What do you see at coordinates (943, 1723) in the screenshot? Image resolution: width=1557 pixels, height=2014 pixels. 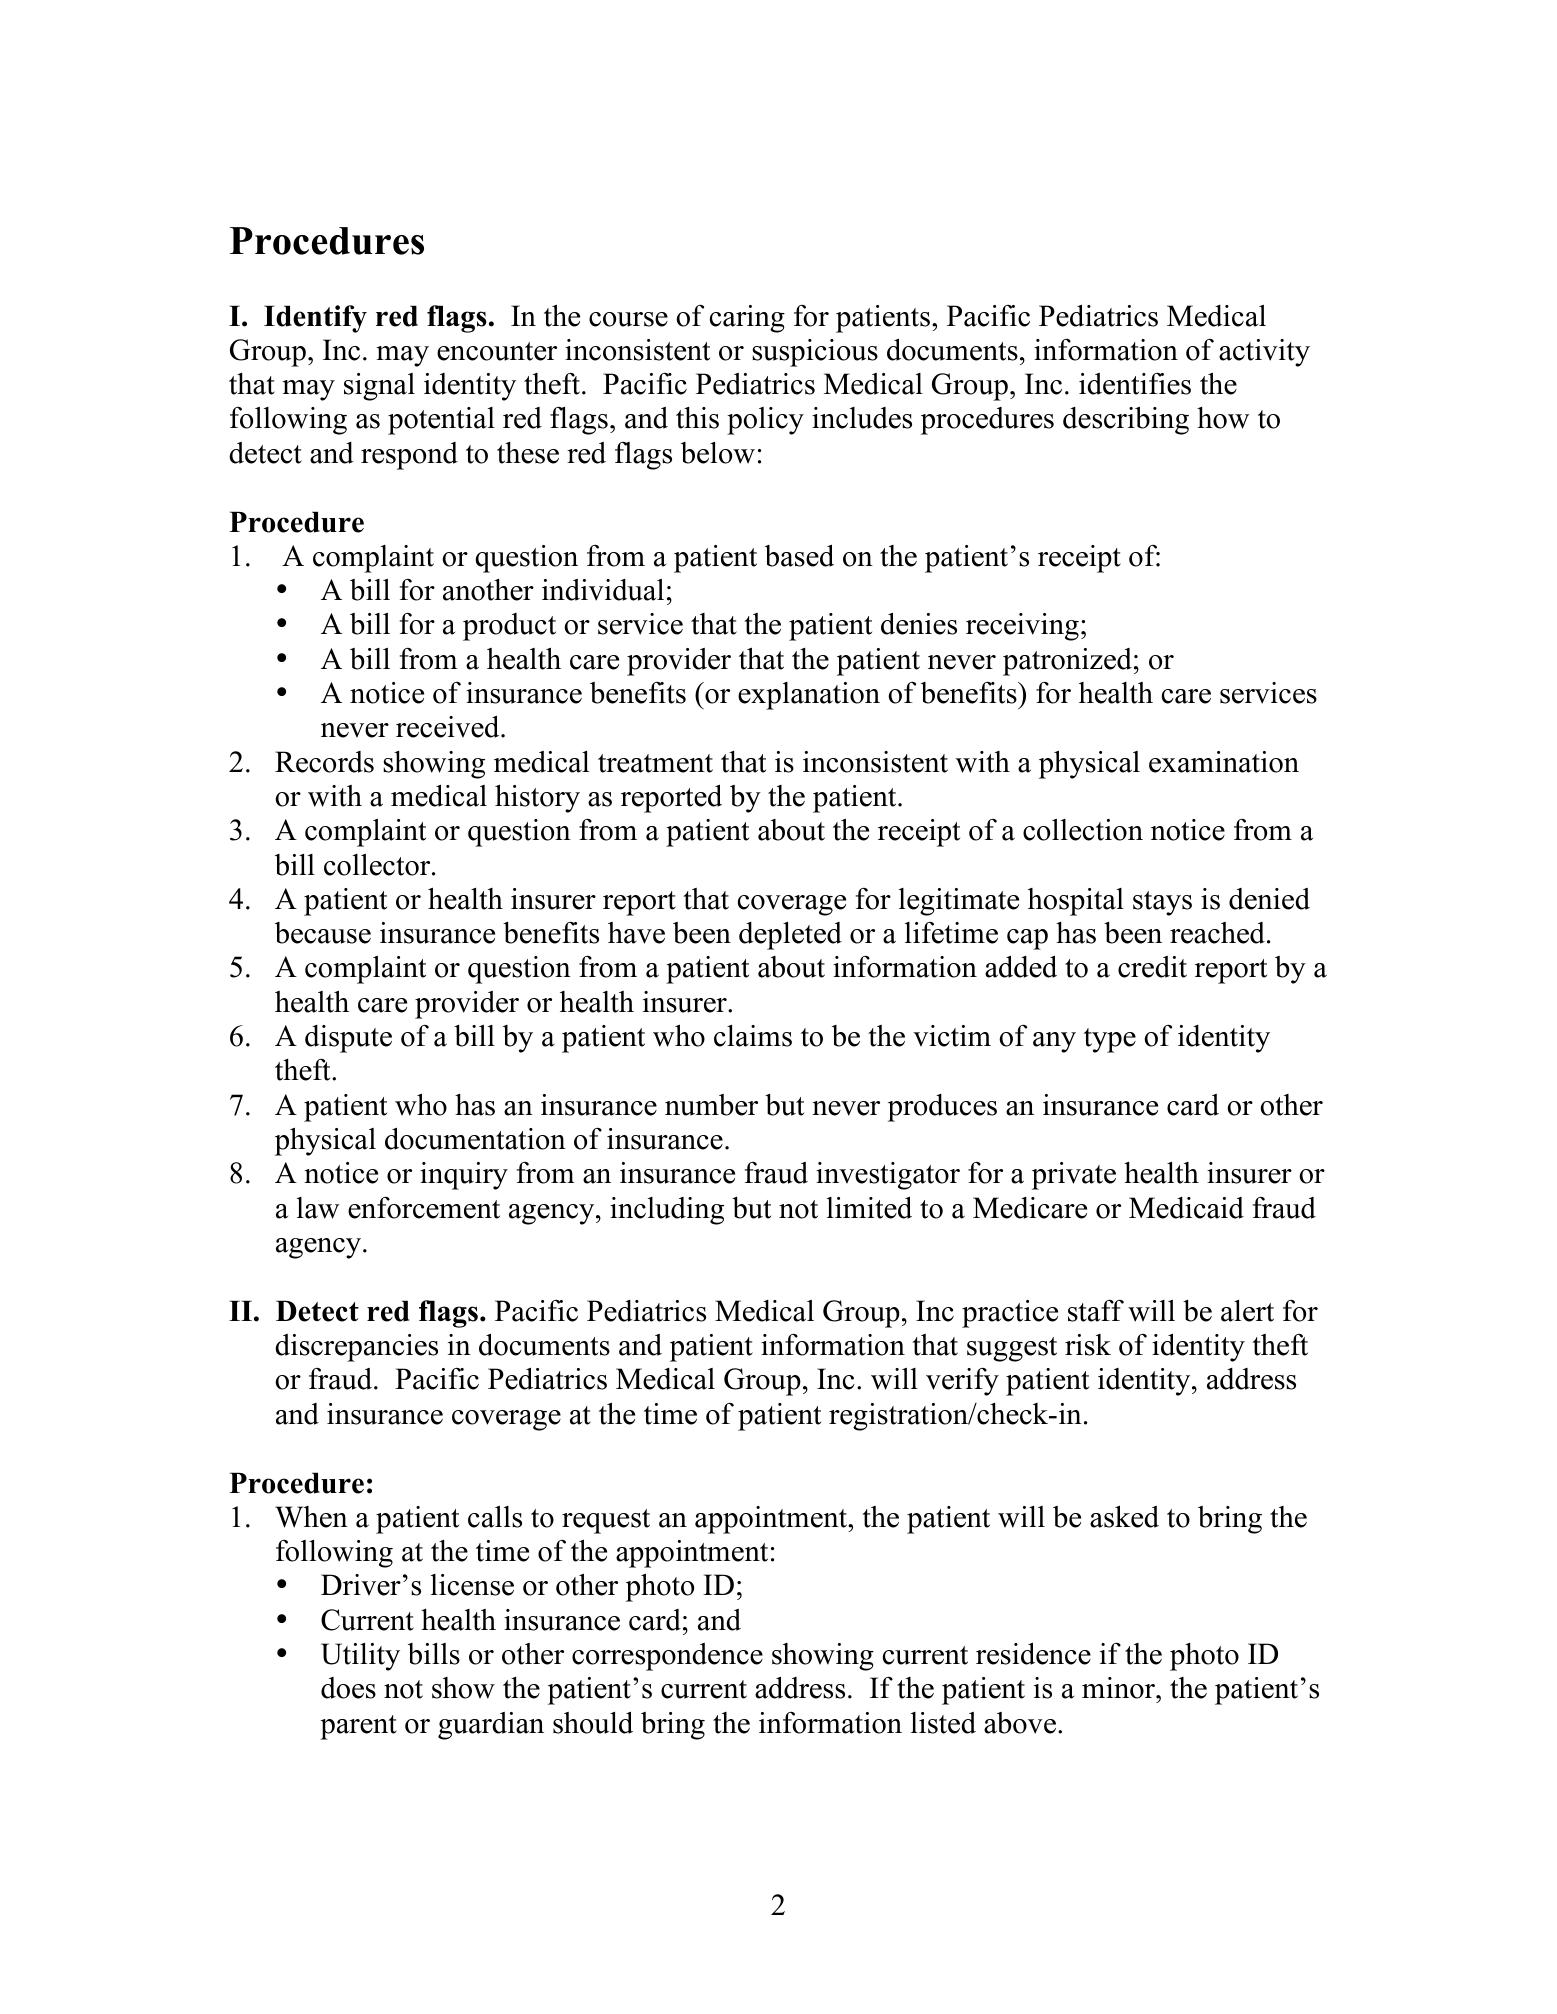 I see `listed` at bounding box center [943, 1723].
